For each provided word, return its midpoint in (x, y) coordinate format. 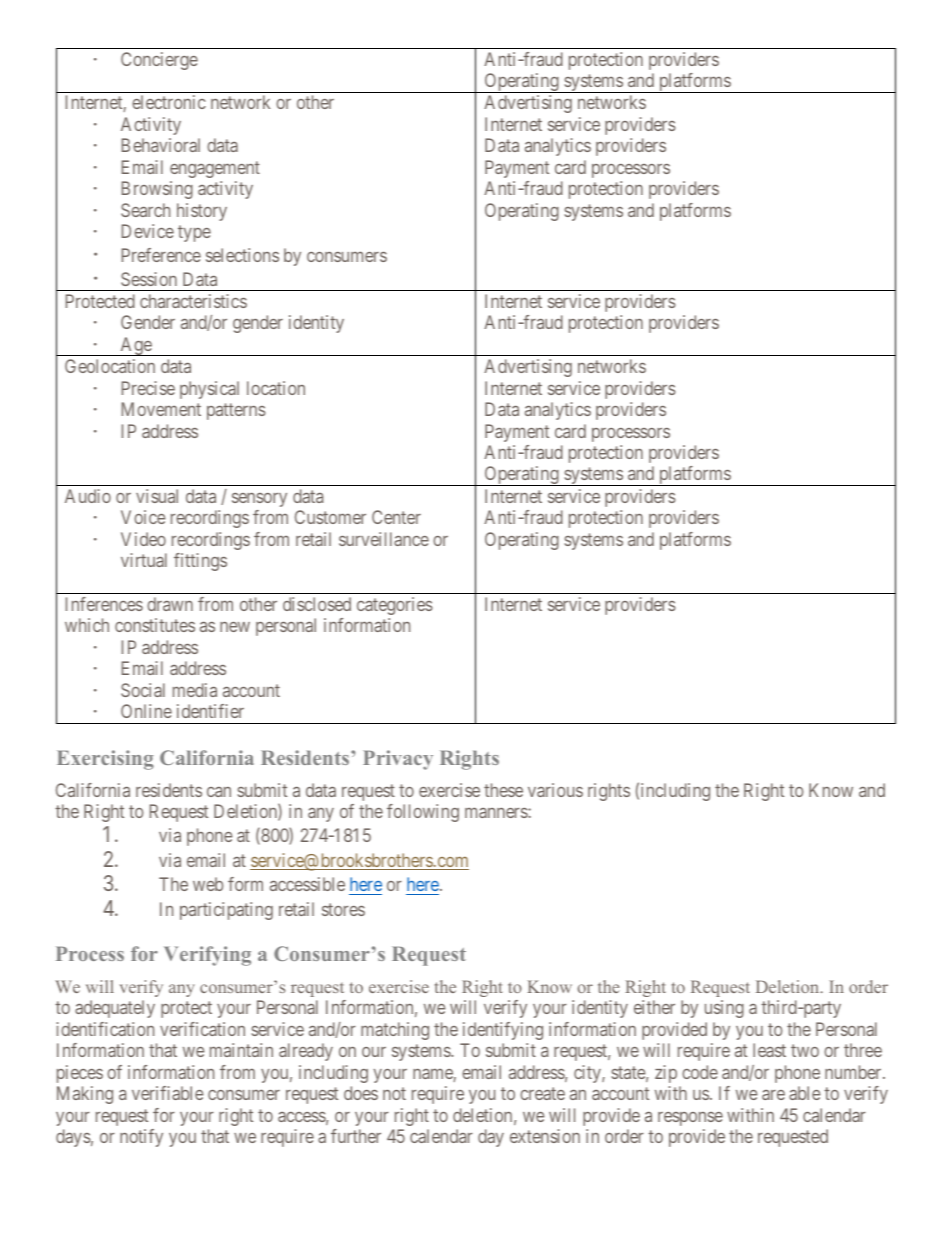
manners (497, 812)
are (773, 1095)
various (555, 790)
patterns (236, 411)
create (542, 1094)
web (208, 884)
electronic (169, 102)
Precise (148, 388)
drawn (170, 604)
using (724, 1009)
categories (395, 606)
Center (396, 517)
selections (242, 255)
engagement (215, 169)
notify (141, 1138)
